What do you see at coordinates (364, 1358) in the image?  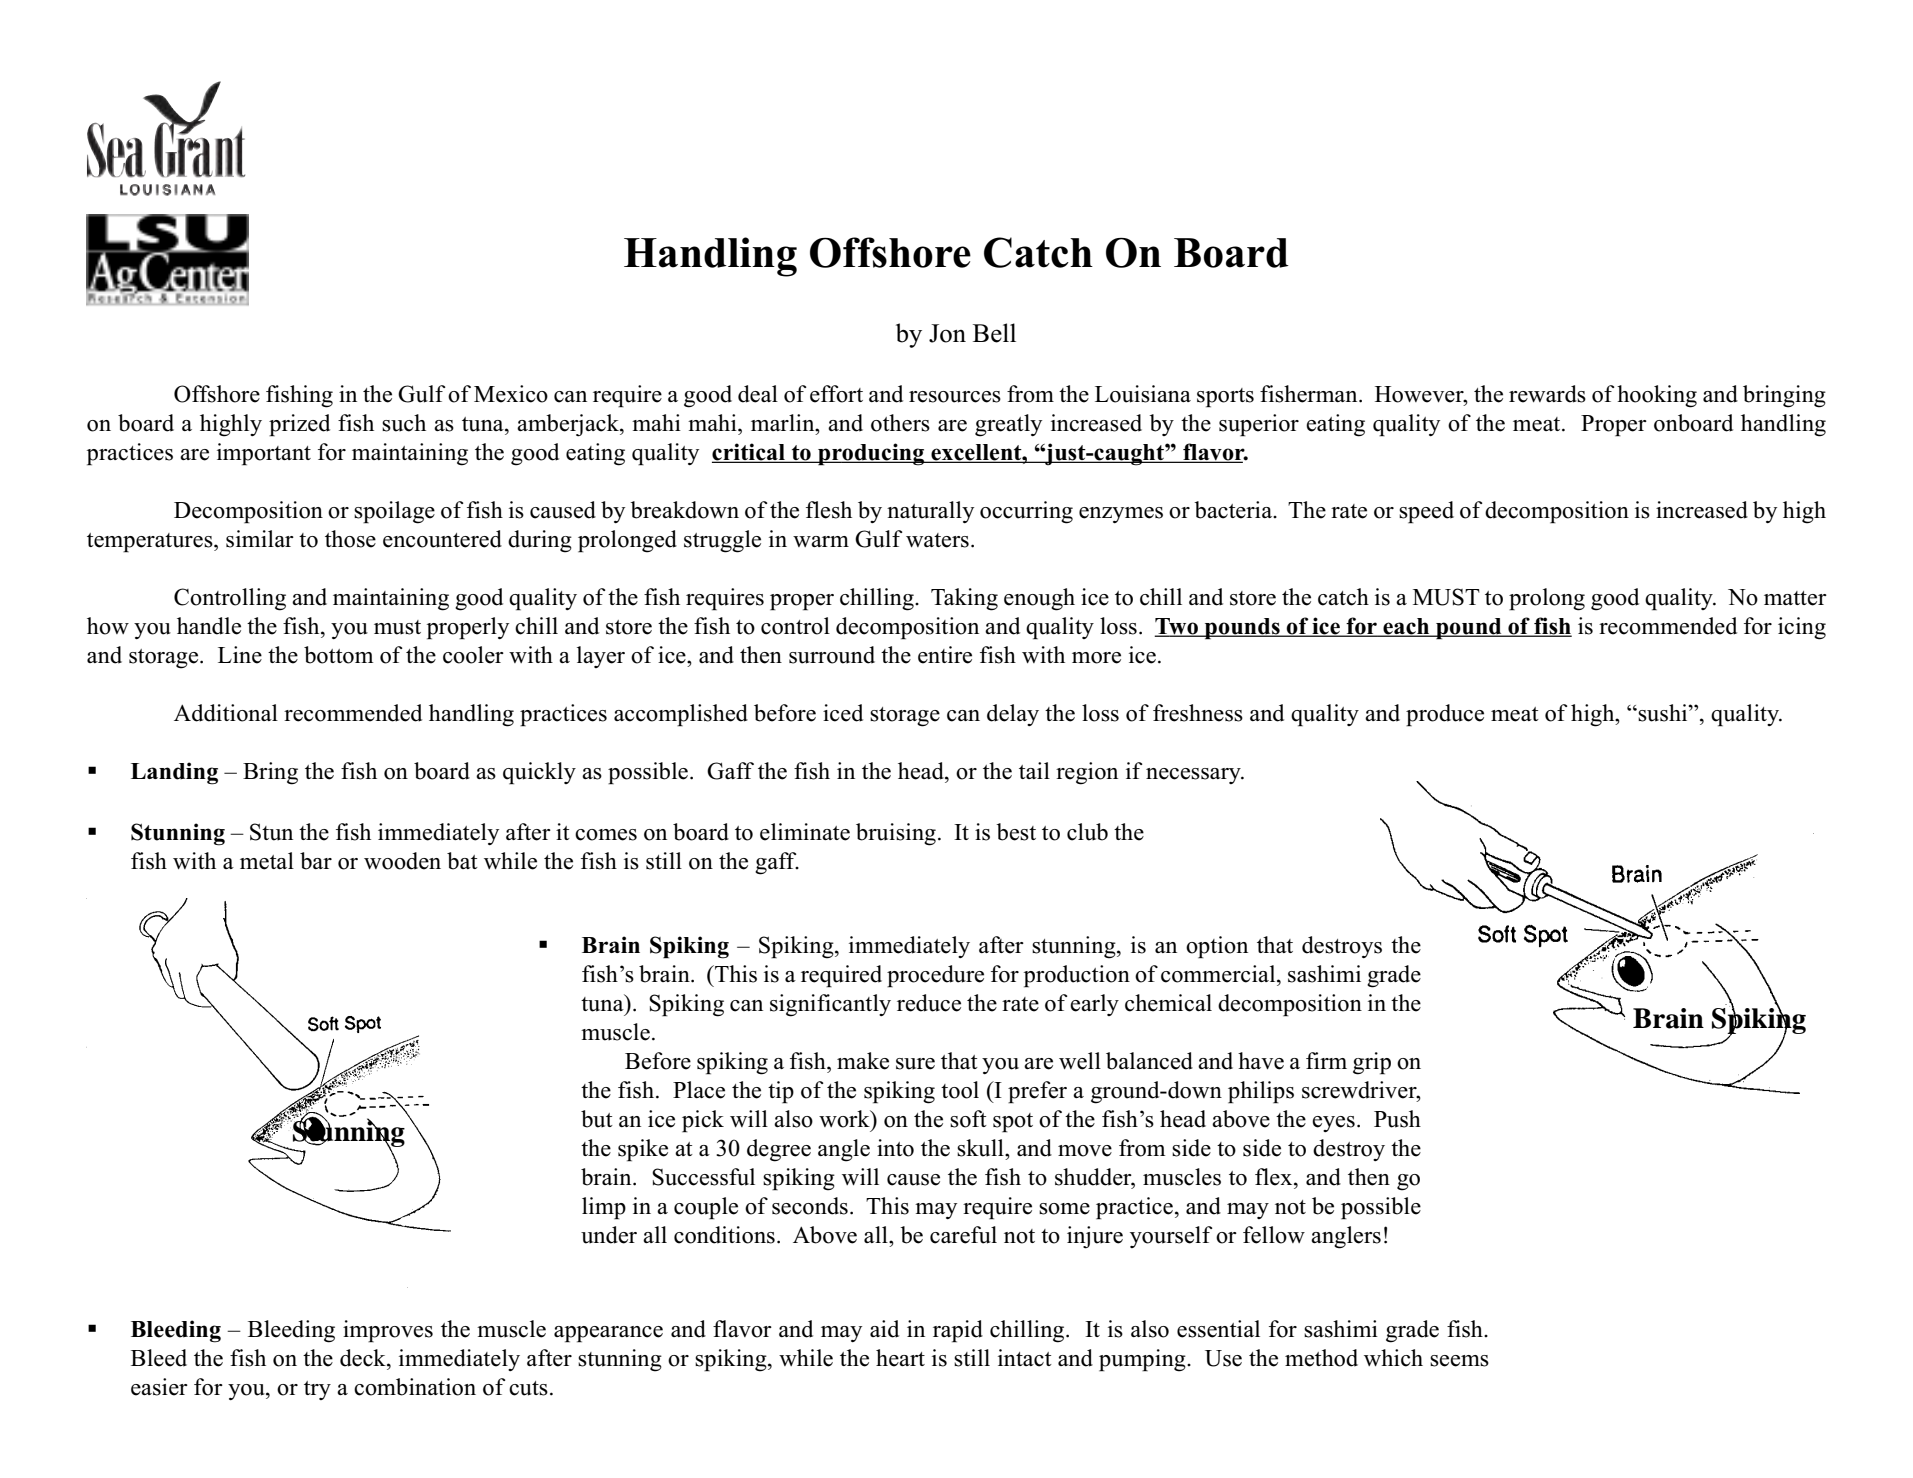 I see `deck` at bounding box center [364, 1358].
